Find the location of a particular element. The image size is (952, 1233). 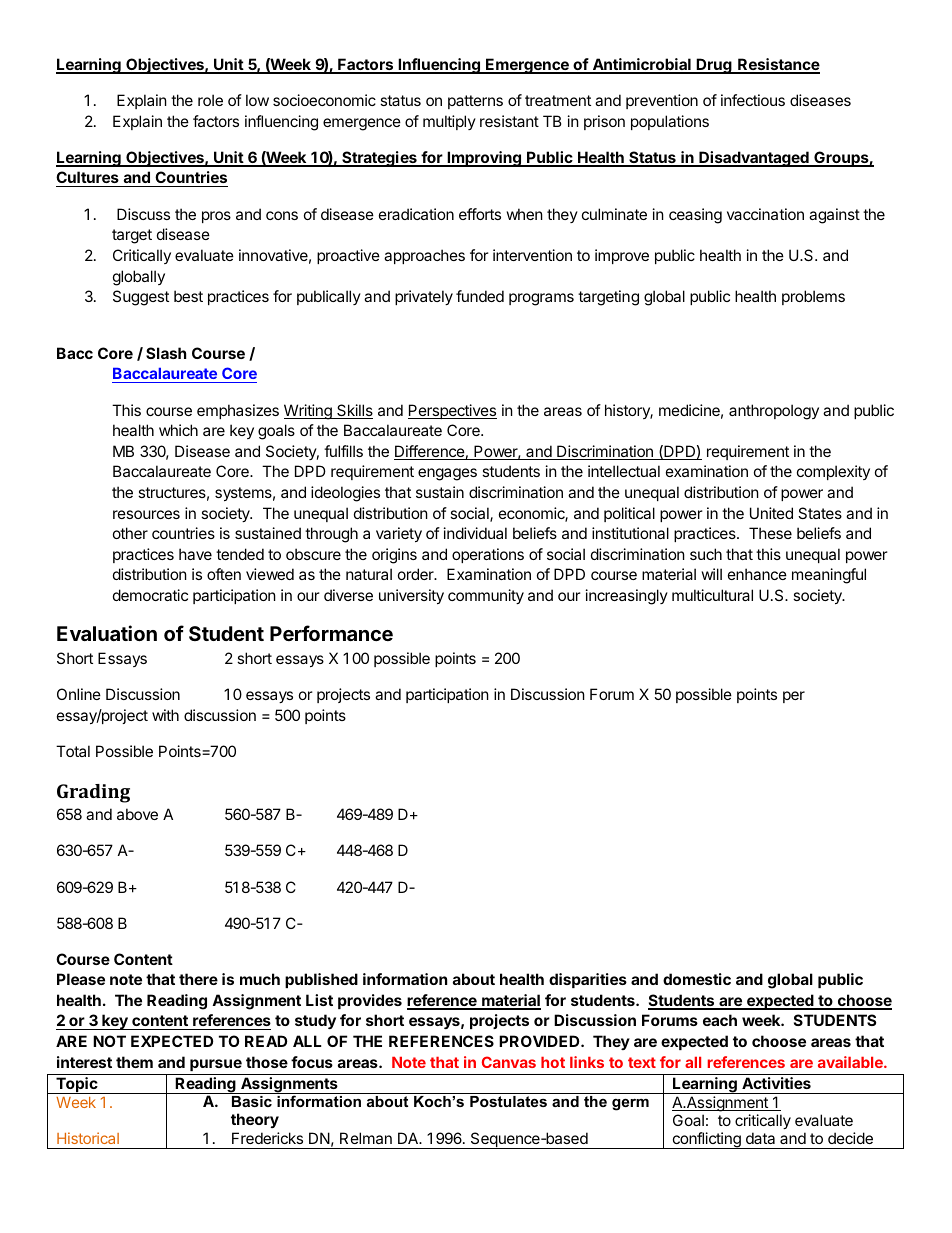

role is located at coordinates (210, 100).
